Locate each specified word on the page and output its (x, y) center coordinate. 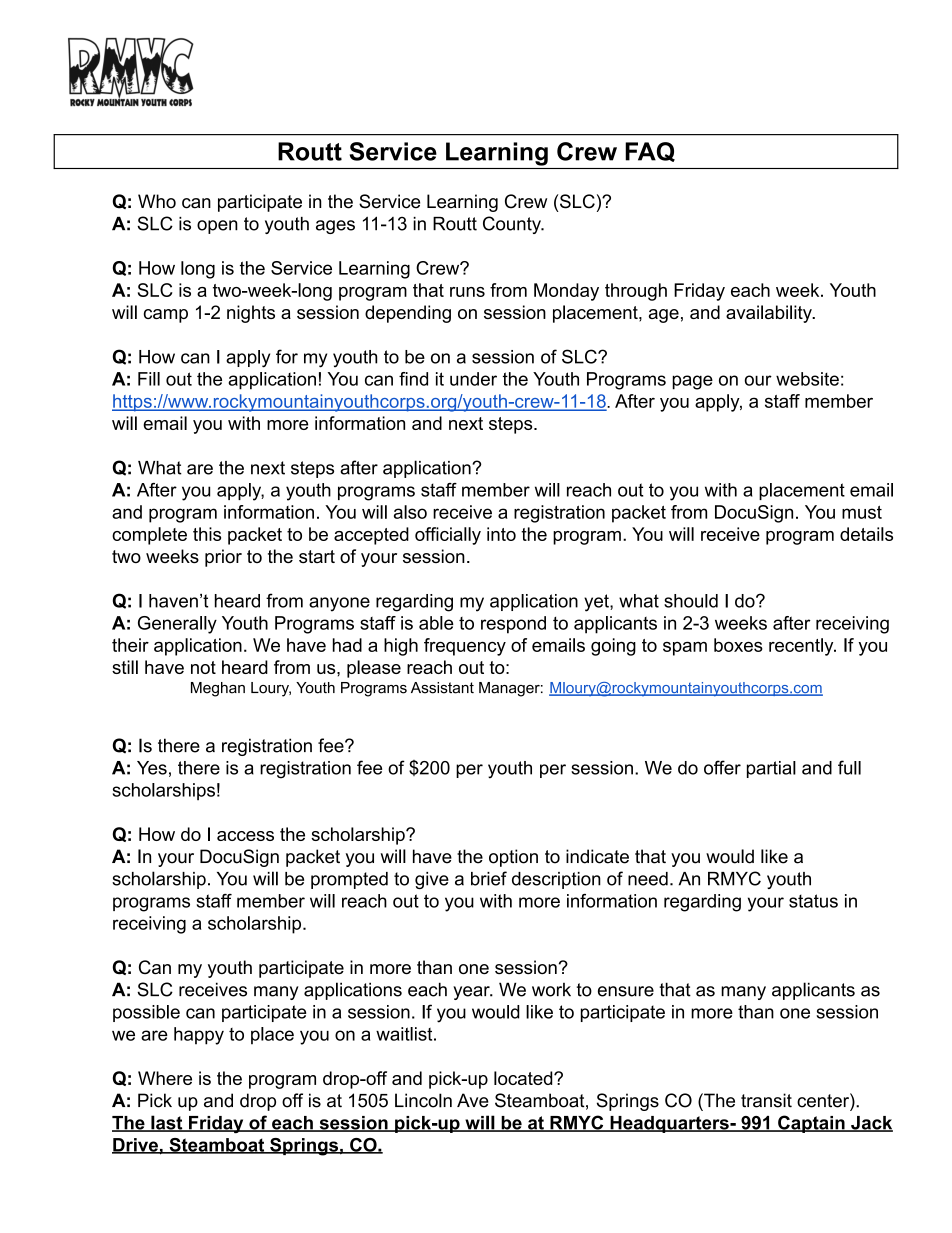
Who (157, 201)
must (862, 512)
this (207, 534)
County (513, 225)
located (524, 1078)
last (167, 1123)
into (501, 534)
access (245, 836)
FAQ (650, 152)
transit (766, 1100)
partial (771, 769)
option (513, 858)
